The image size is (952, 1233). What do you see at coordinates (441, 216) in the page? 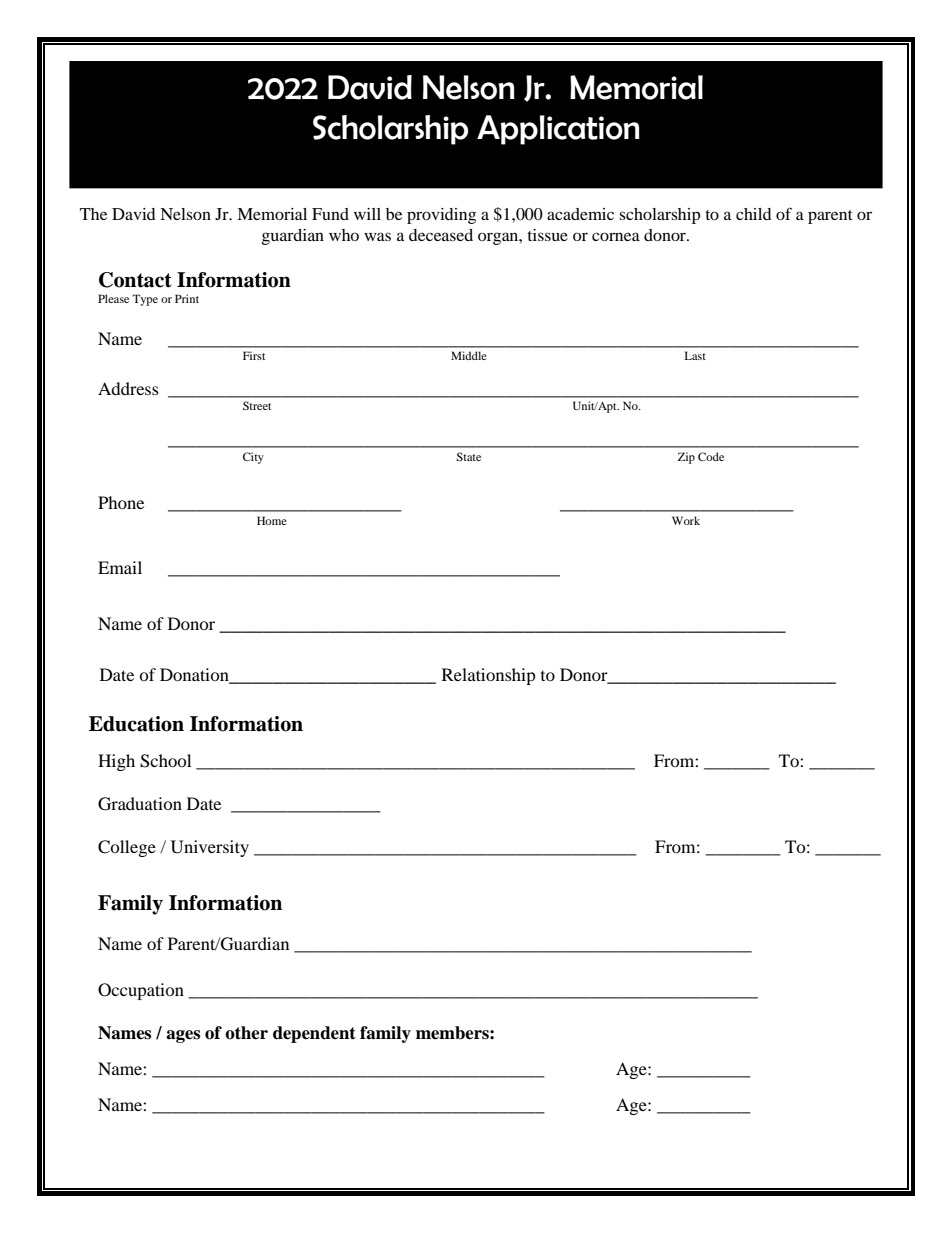
I see `providing` at bounding box center [441, 216].
